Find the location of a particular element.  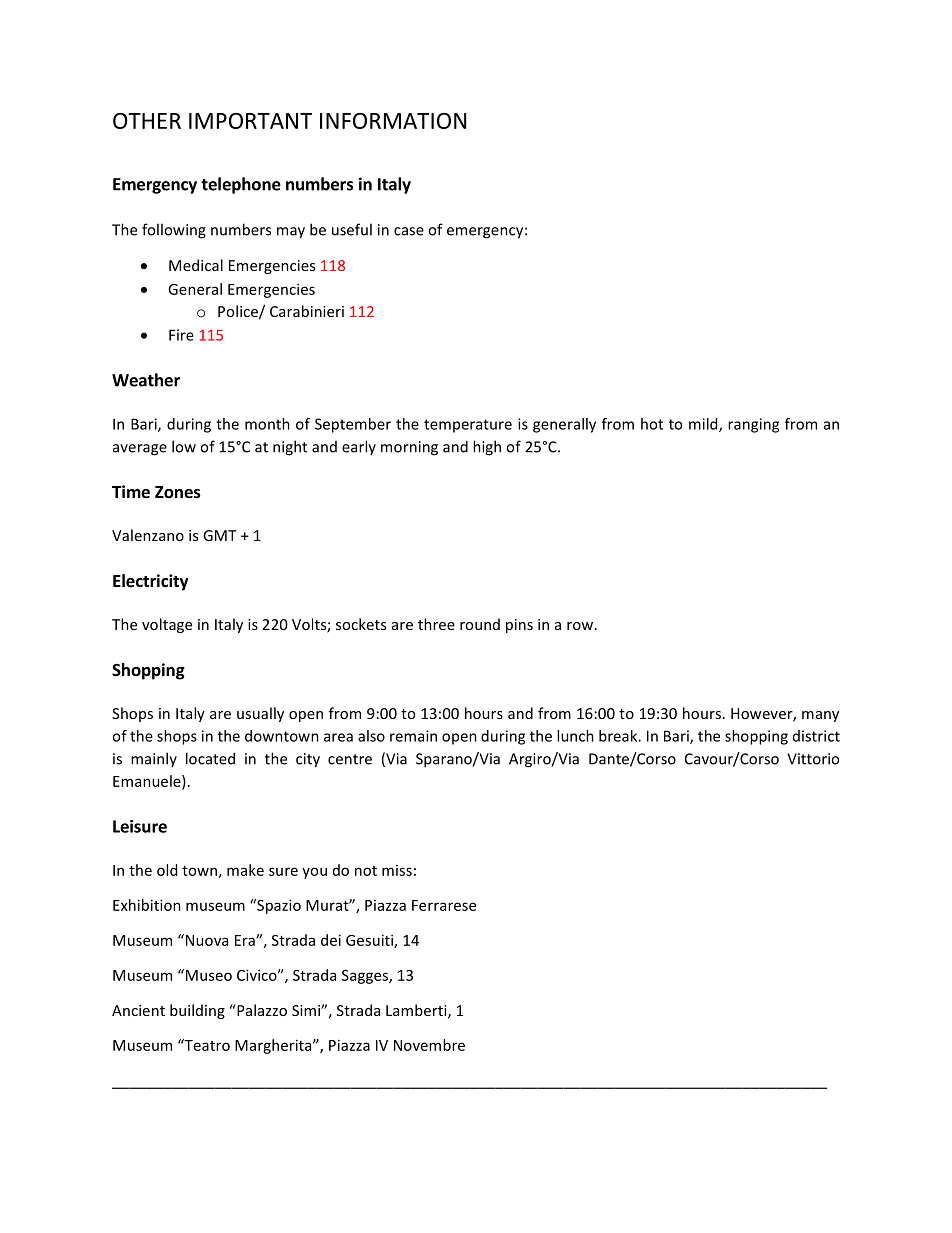

building is located at coordinates (197, 1011).
